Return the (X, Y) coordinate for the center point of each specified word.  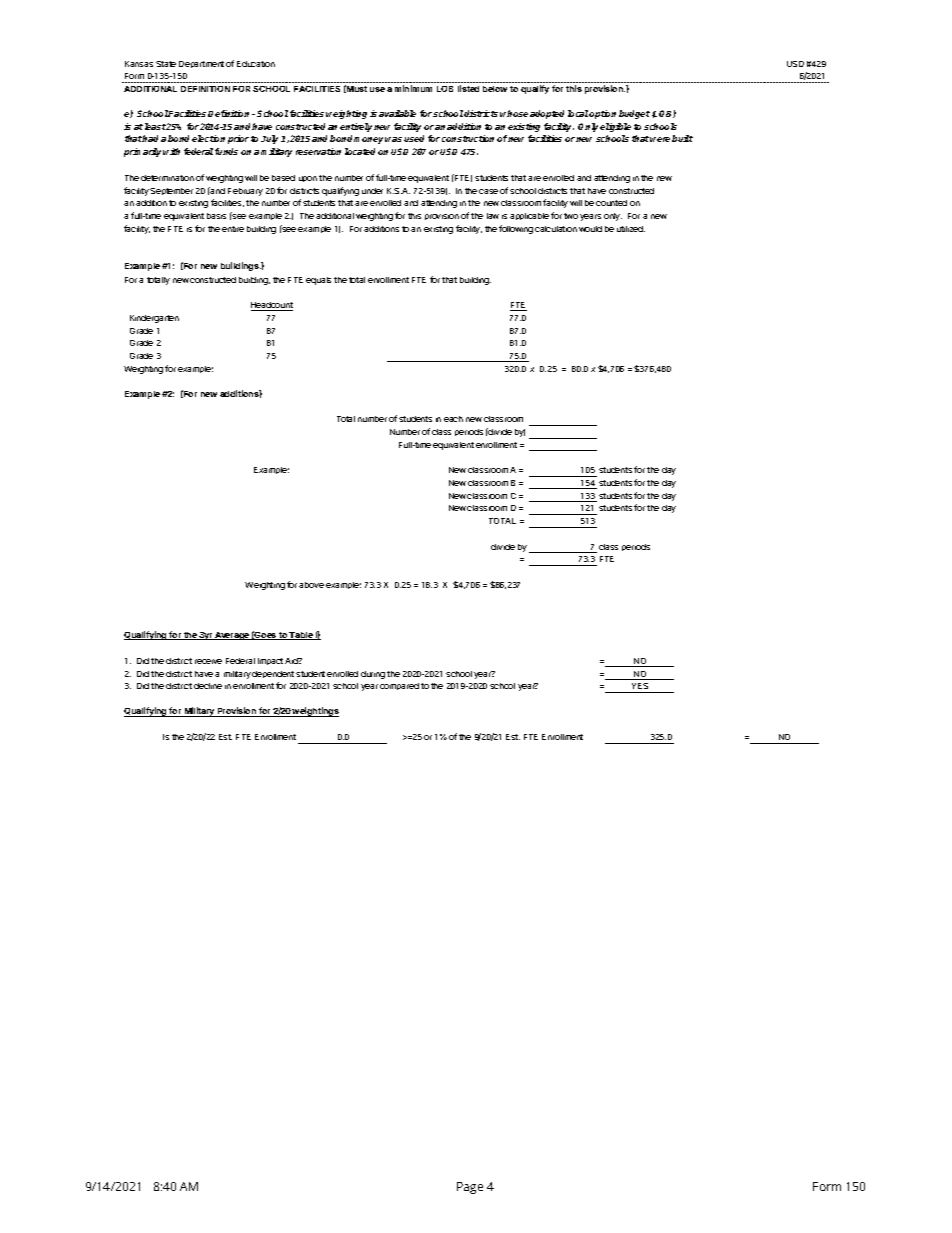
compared (399, 686)
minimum (413, 88)
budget (634, 114)
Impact (270, 661)
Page (470, 1188)
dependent (273, 674)
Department (201, 64)
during (373, 675)
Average (232, 636)
